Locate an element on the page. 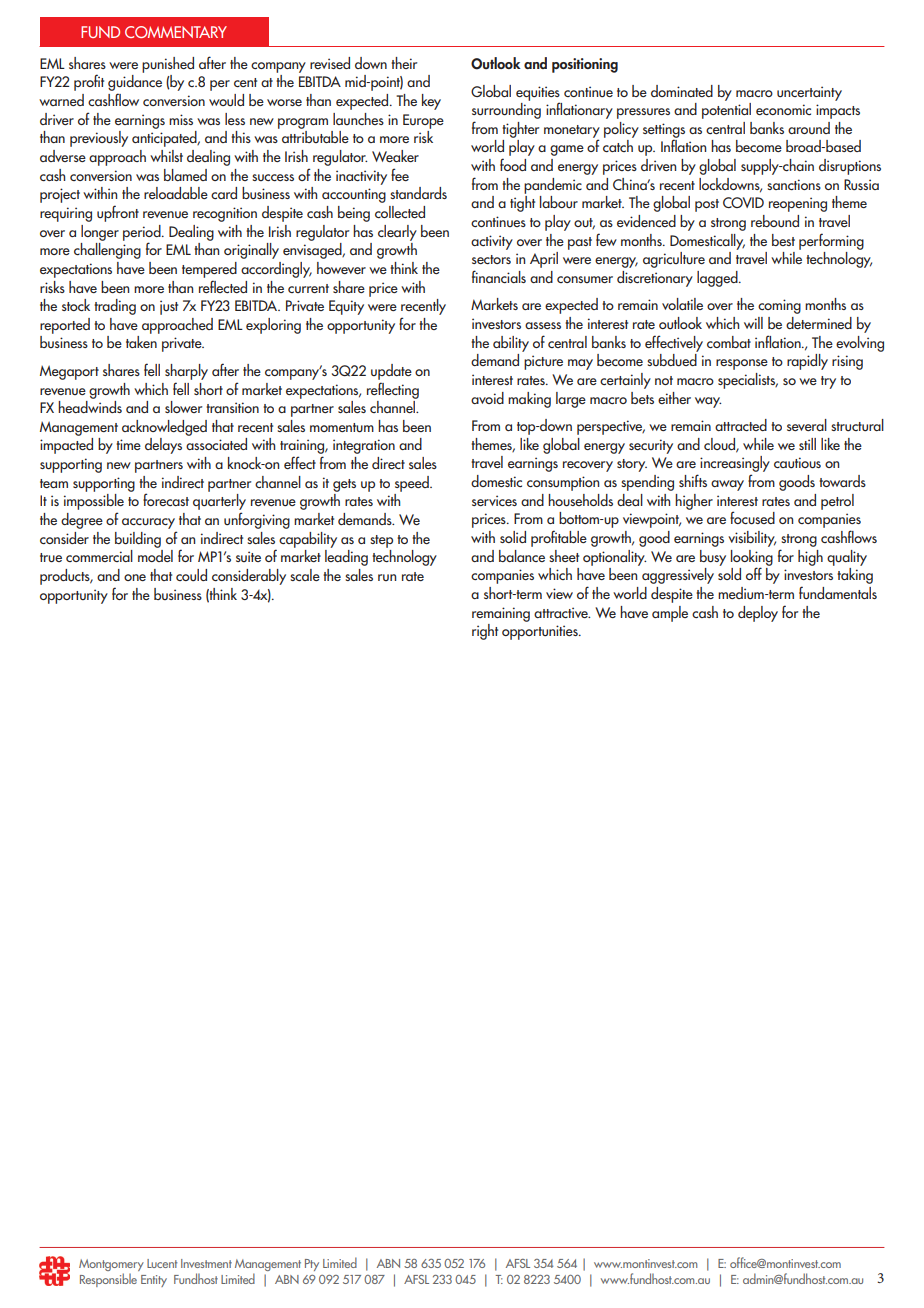  right is located at coordinates (485, 632).
